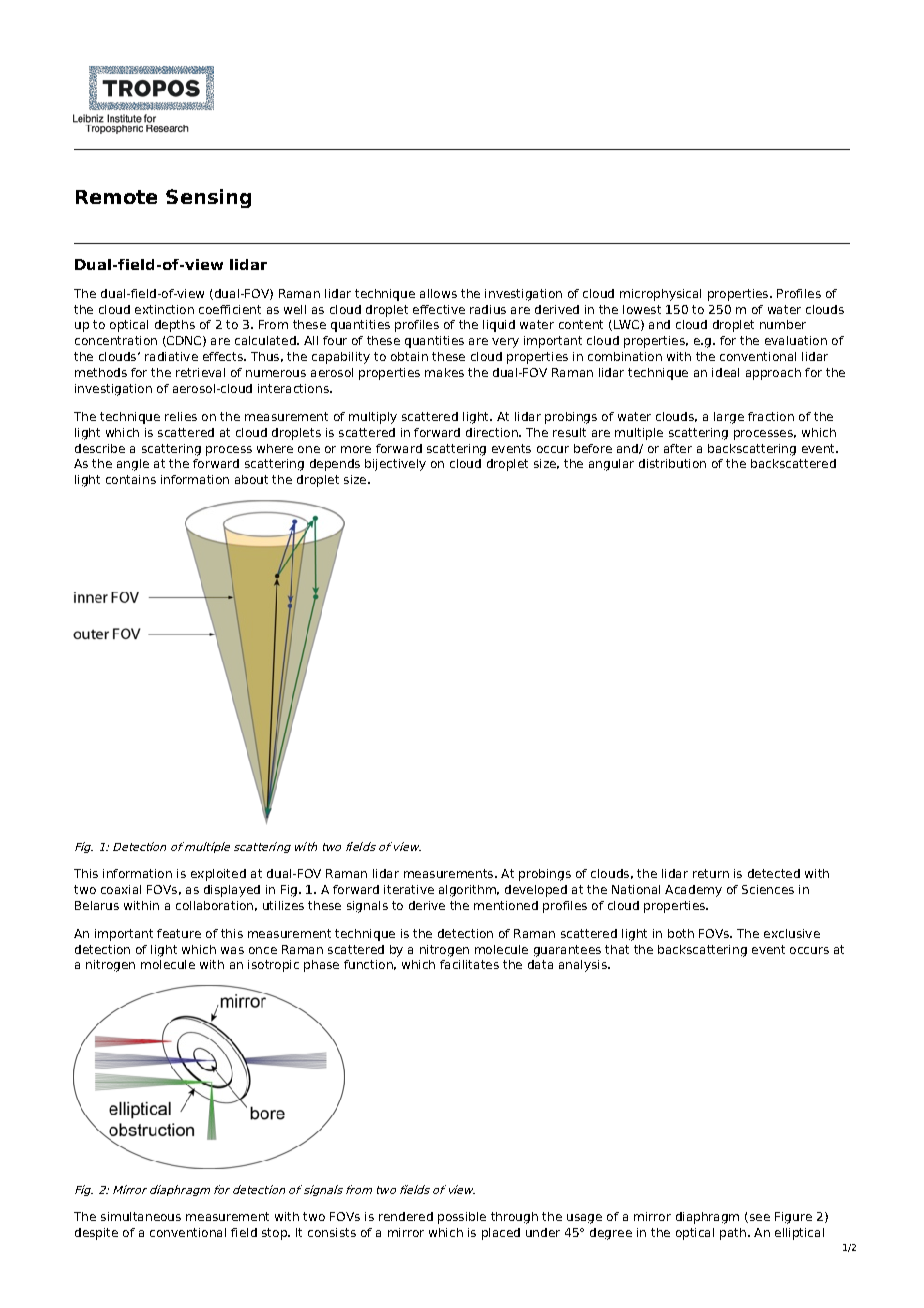 This document has height=1308, width=924. Describe the element at coordinates (208, 198) in the document. I see `Sensing` at that location.
